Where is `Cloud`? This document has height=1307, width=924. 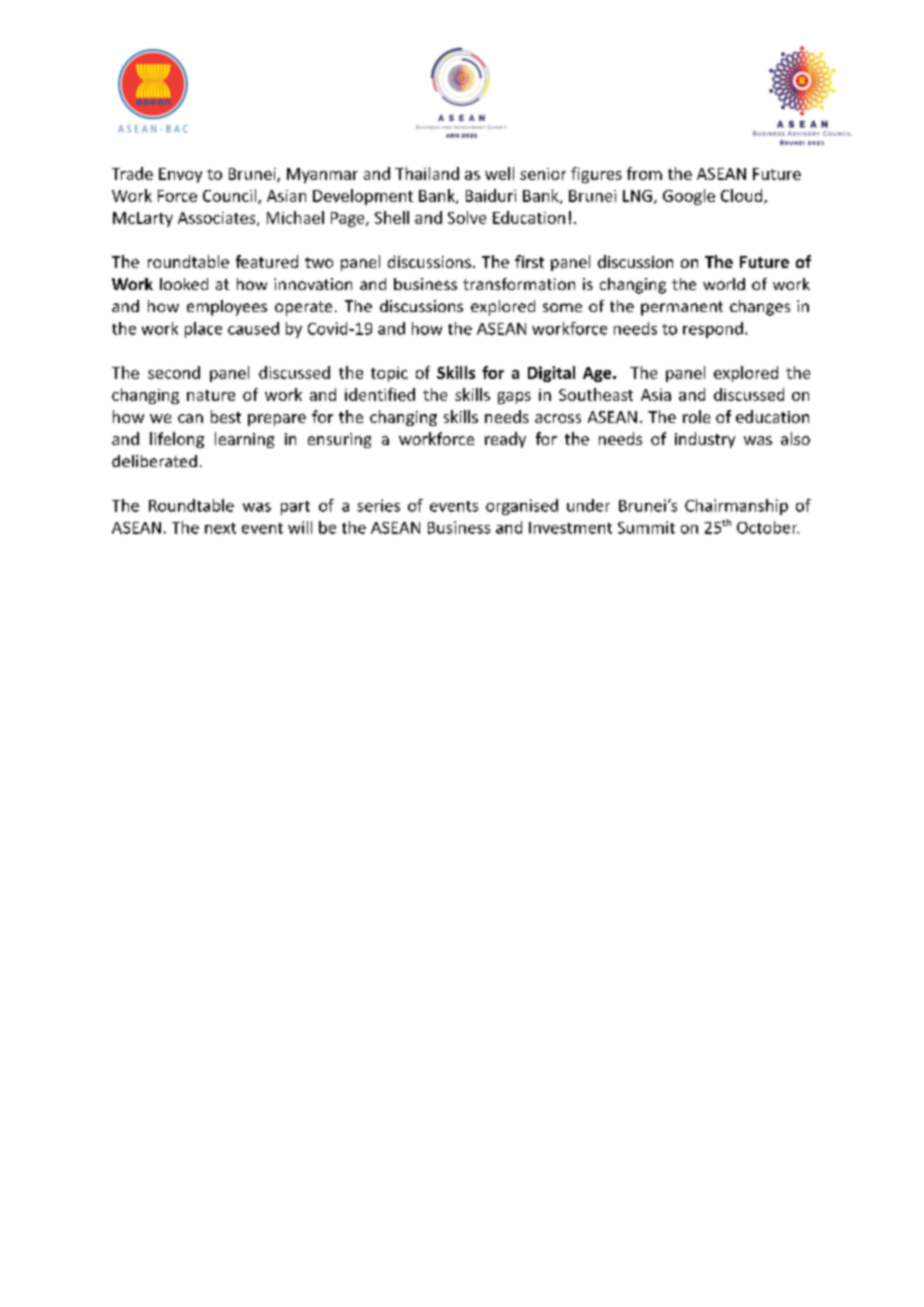
Cloud is located at coordinates (741, 195).
